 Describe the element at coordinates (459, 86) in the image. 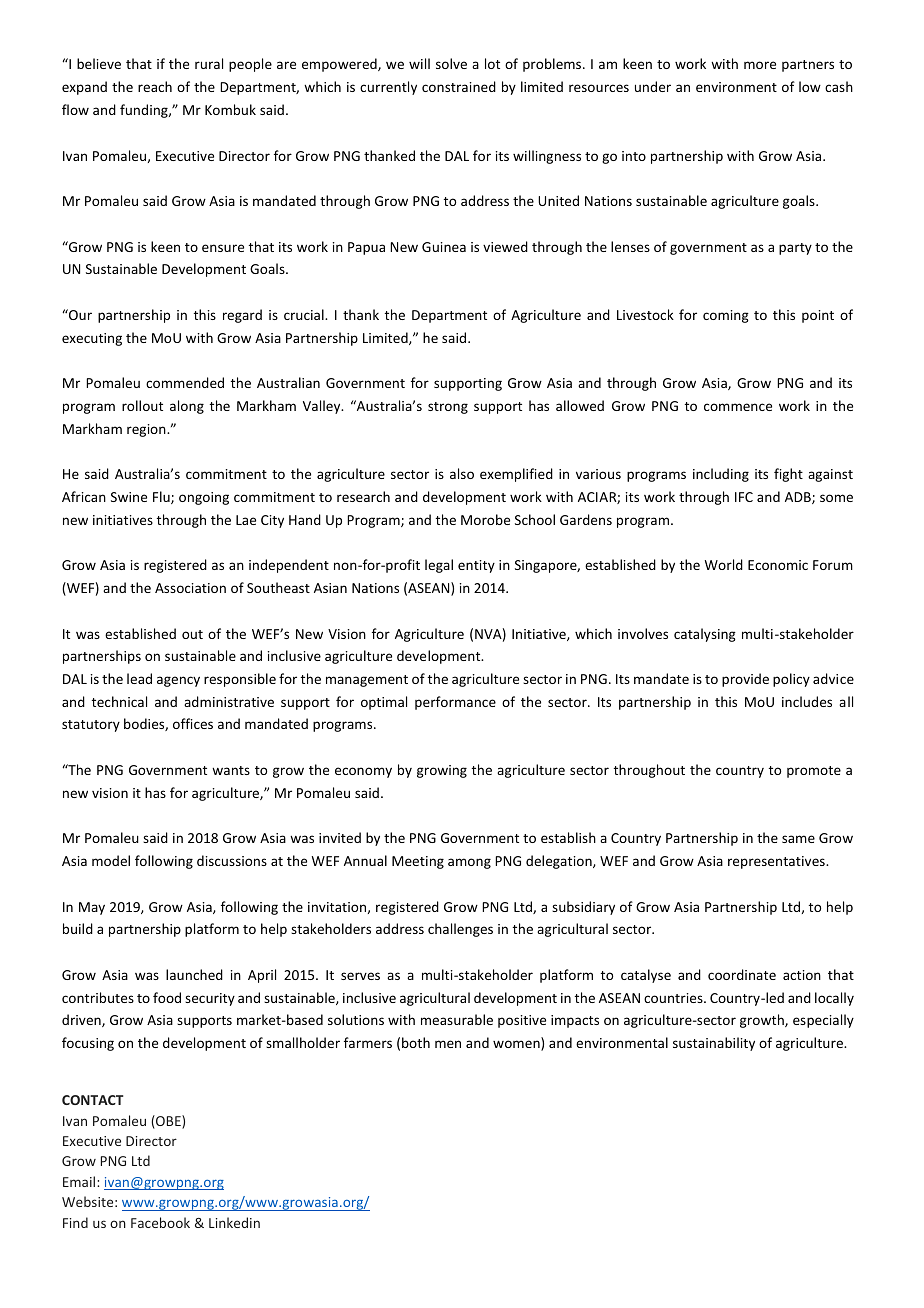

I see `constrained` at that location.
